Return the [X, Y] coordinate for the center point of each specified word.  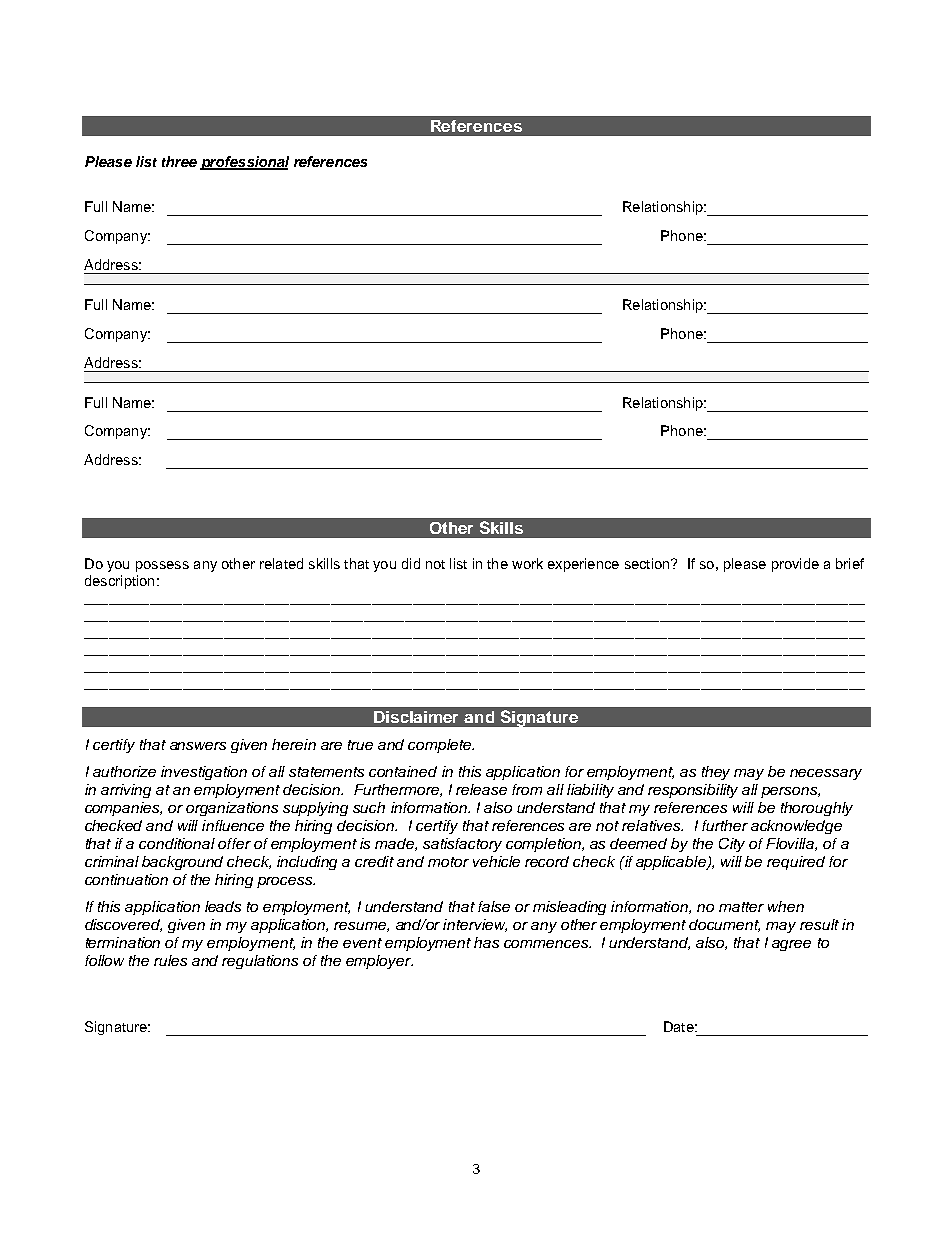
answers [198, 746]
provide [795, 565]
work [527, 563]
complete [441, 746]
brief [850, 563]
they [716, 773]
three [179, 161]
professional [244, 163]
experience [583, 565]
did [411, 563]
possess [162, 566]
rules [170, 960]
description [119, 582]
